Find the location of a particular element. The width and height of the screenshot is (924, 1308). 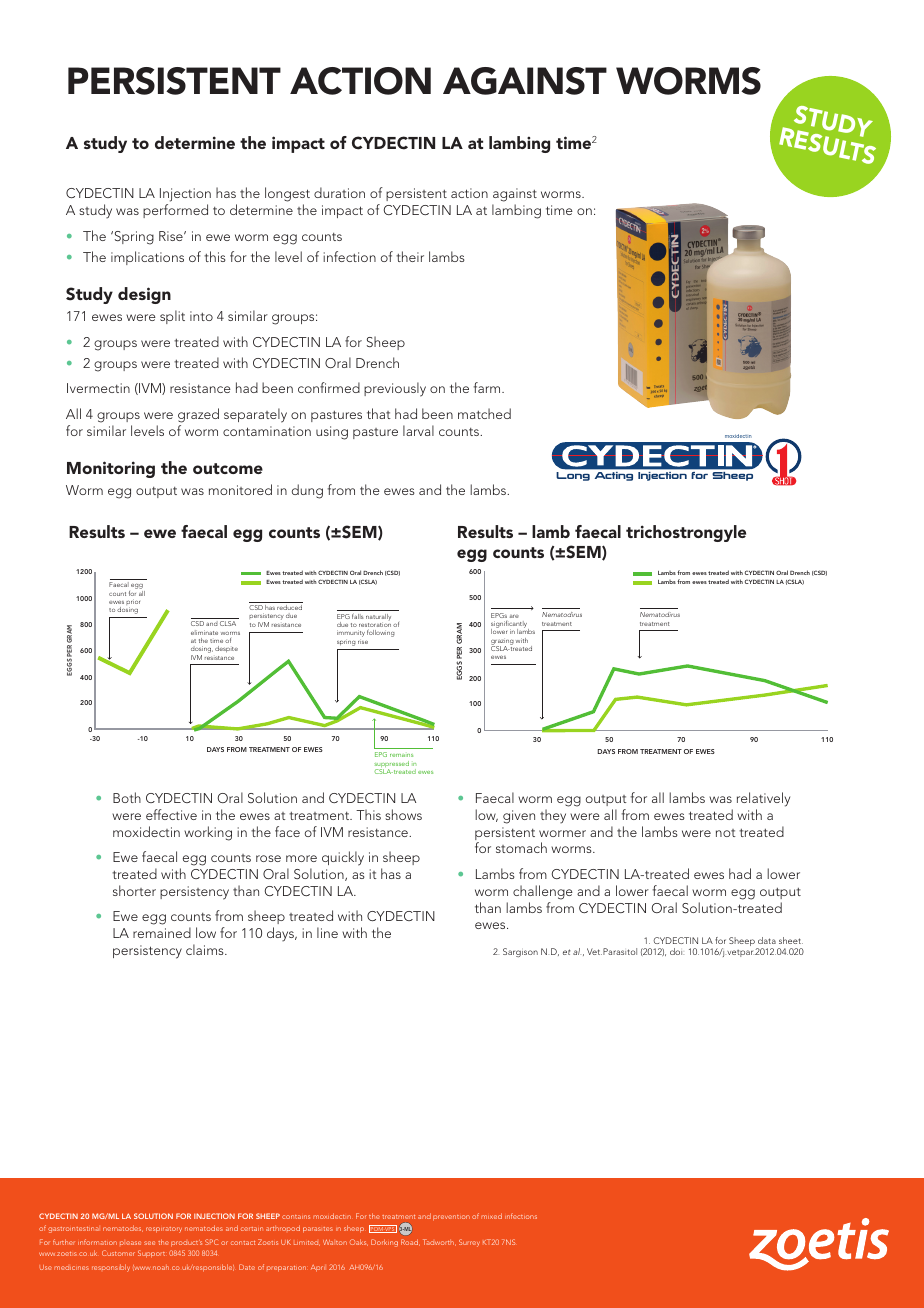

Acting is located at coordinates (614, 476).
